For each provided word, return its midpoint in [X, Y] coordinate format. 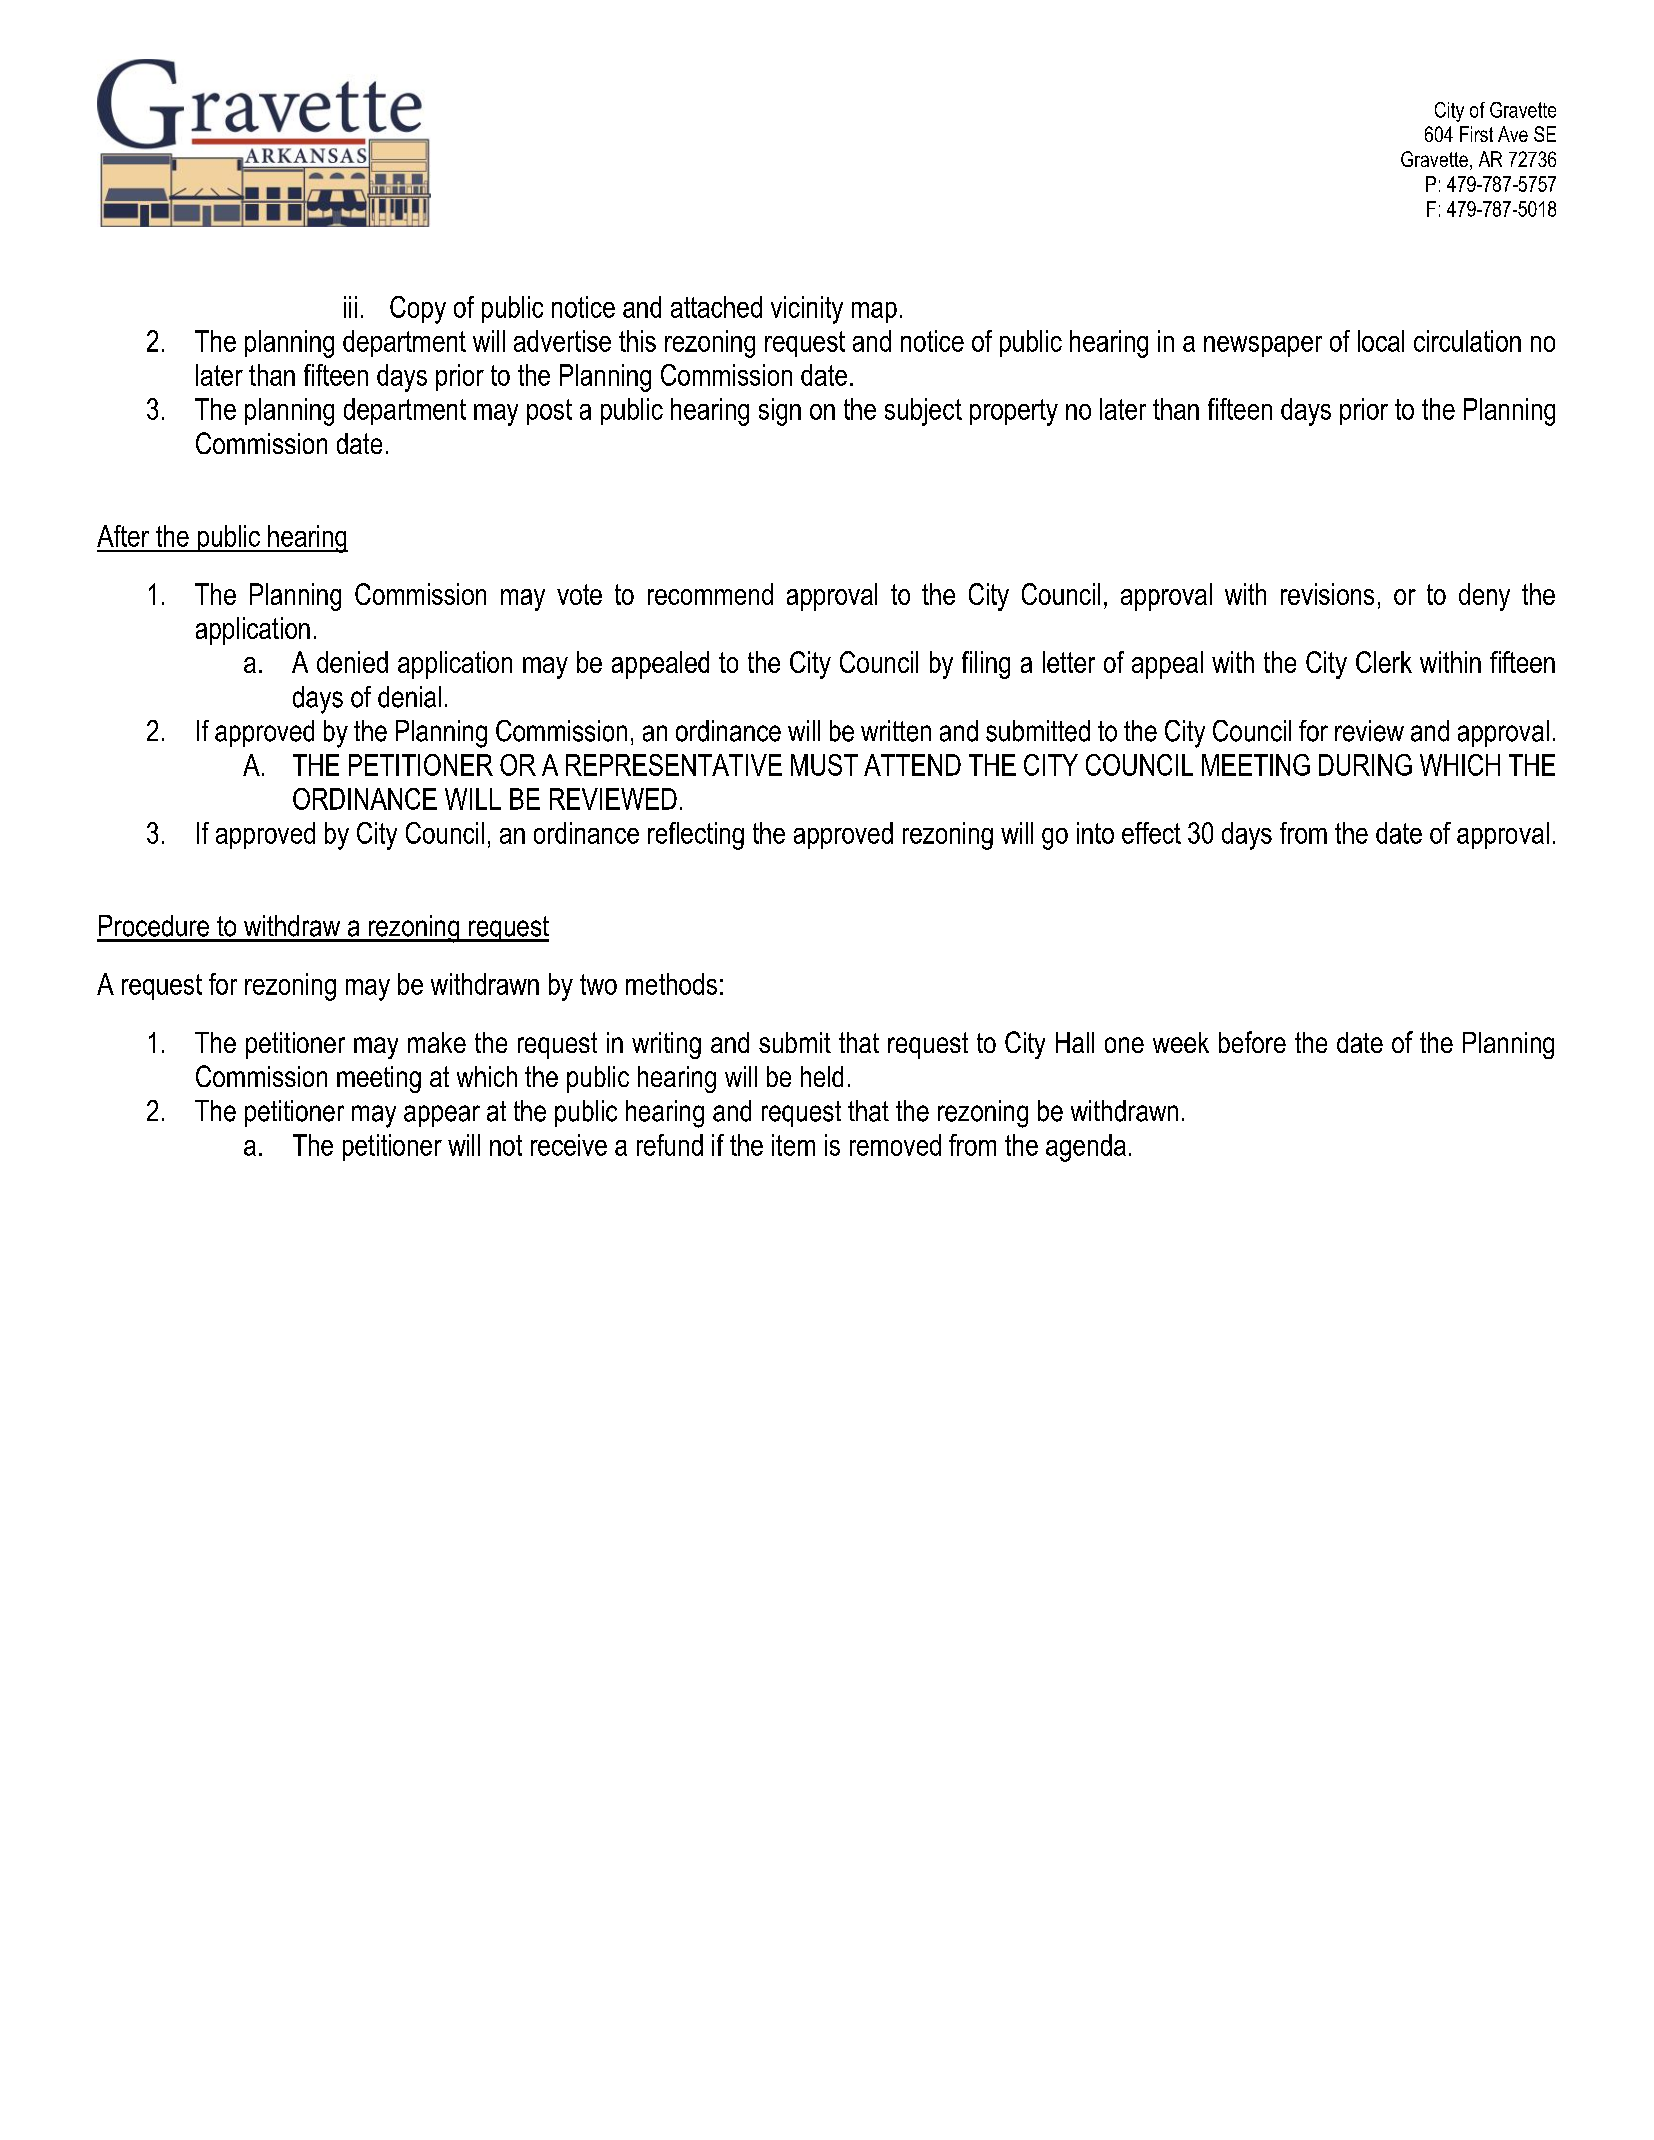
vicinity [807, 310]
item [793, 1145]
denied [352, 662]
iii [350, 307]
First [1476, 134]
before [1252, 1042]
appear [442, 1116]
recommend [710, 594]
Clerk [1384, 662]
